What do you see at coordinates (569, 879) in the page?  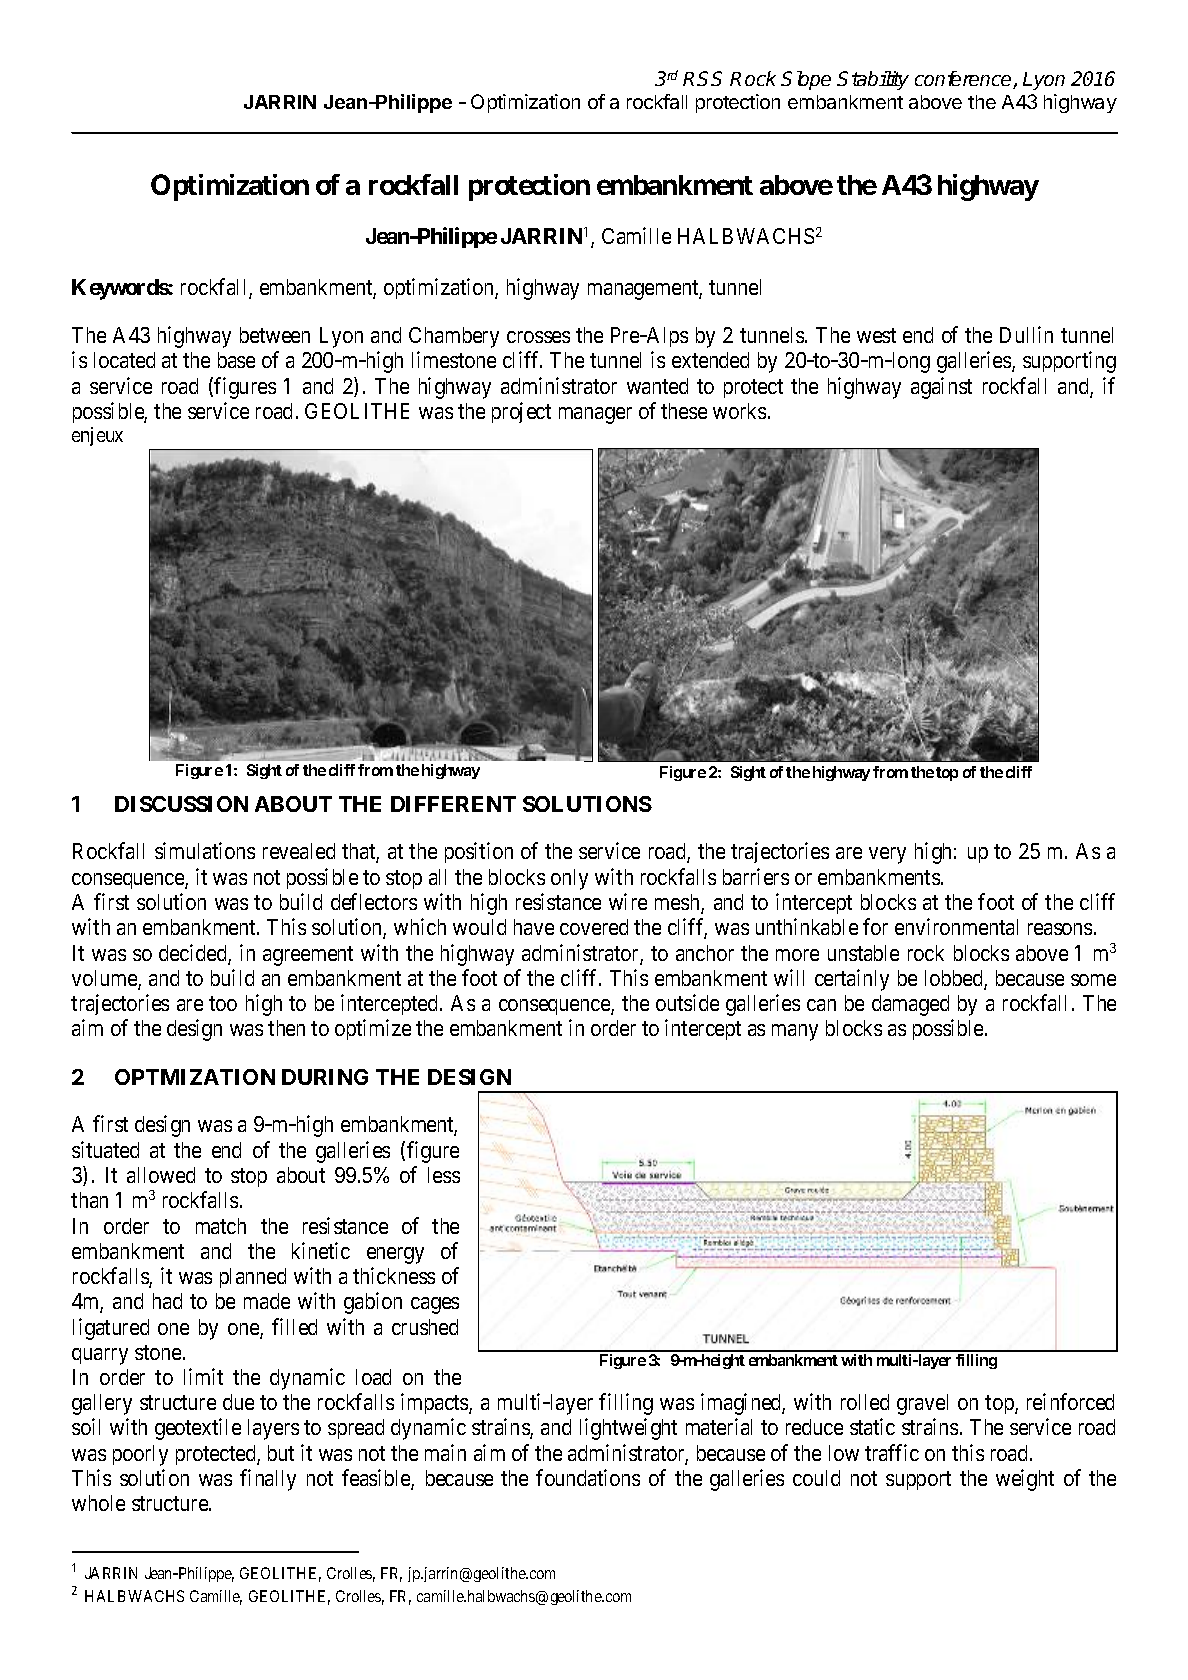 I see `only` at bounding box center [569, 879].
